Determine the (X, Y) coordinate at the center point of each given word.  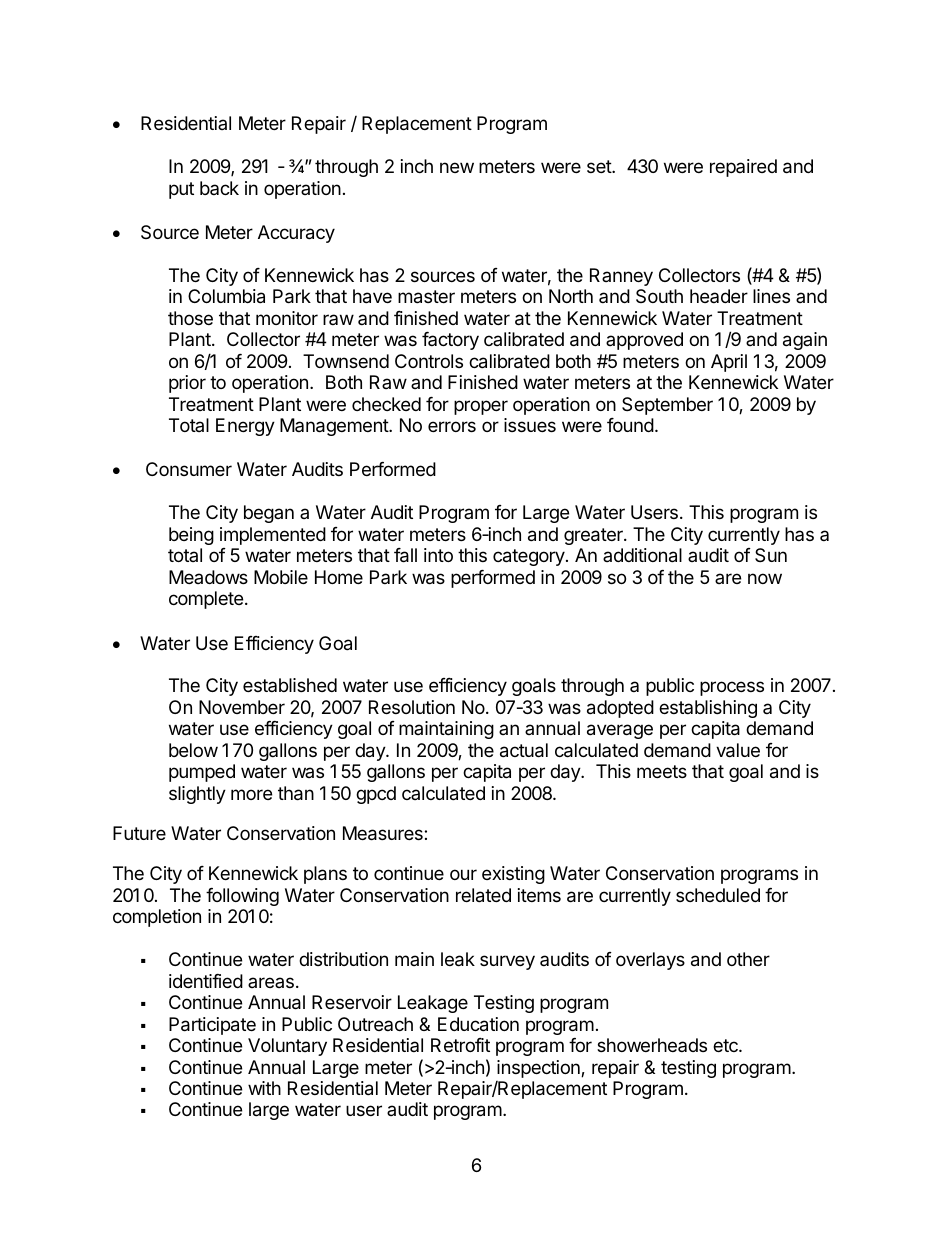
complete (206, 600)
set (600, 166)
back (219, 188)
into (438, 555)
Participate (212, 1026)
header (719, 296)
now (765, 578)
